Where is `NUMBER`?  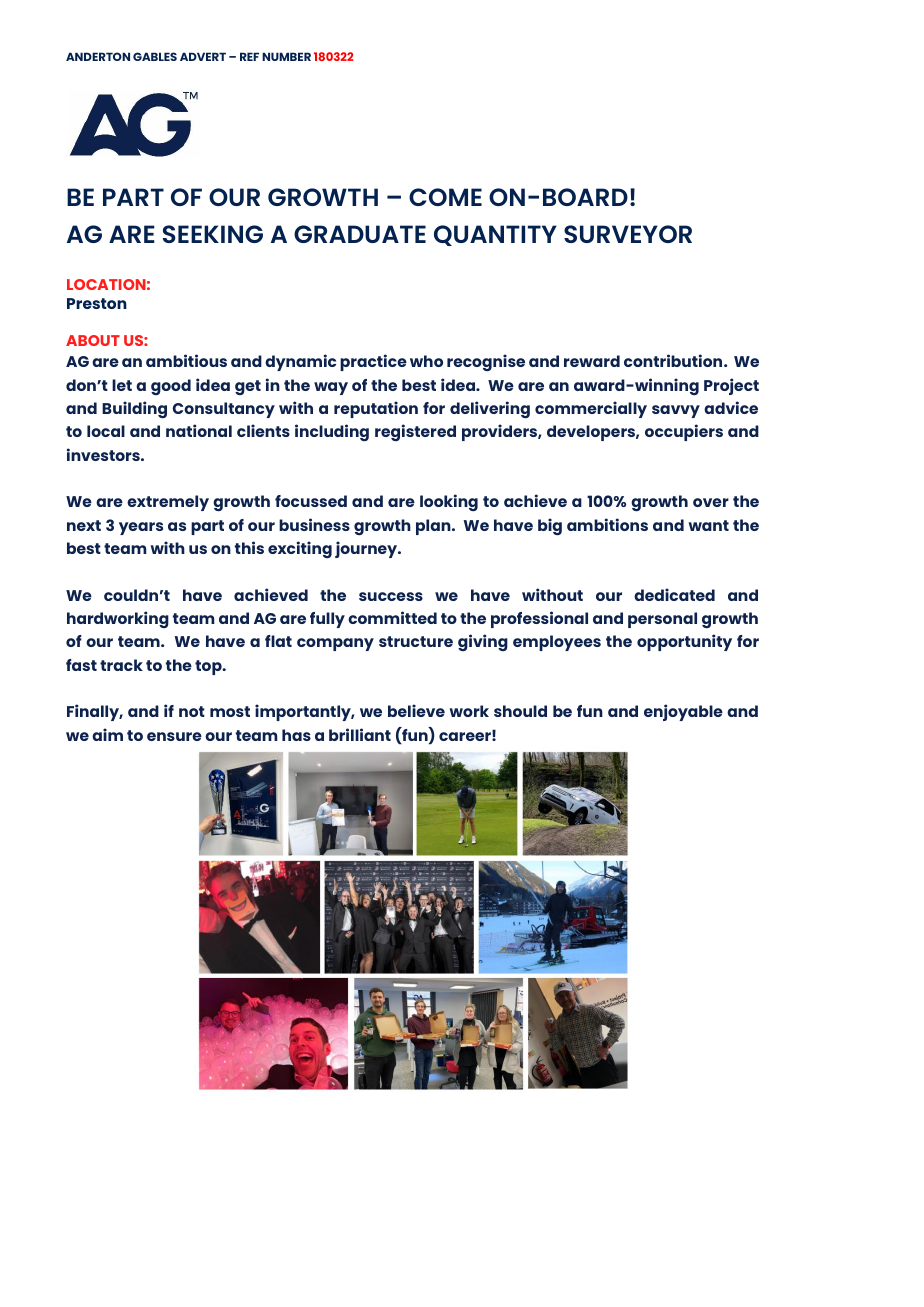 NUMBER is located at coordinates (286, 56).
